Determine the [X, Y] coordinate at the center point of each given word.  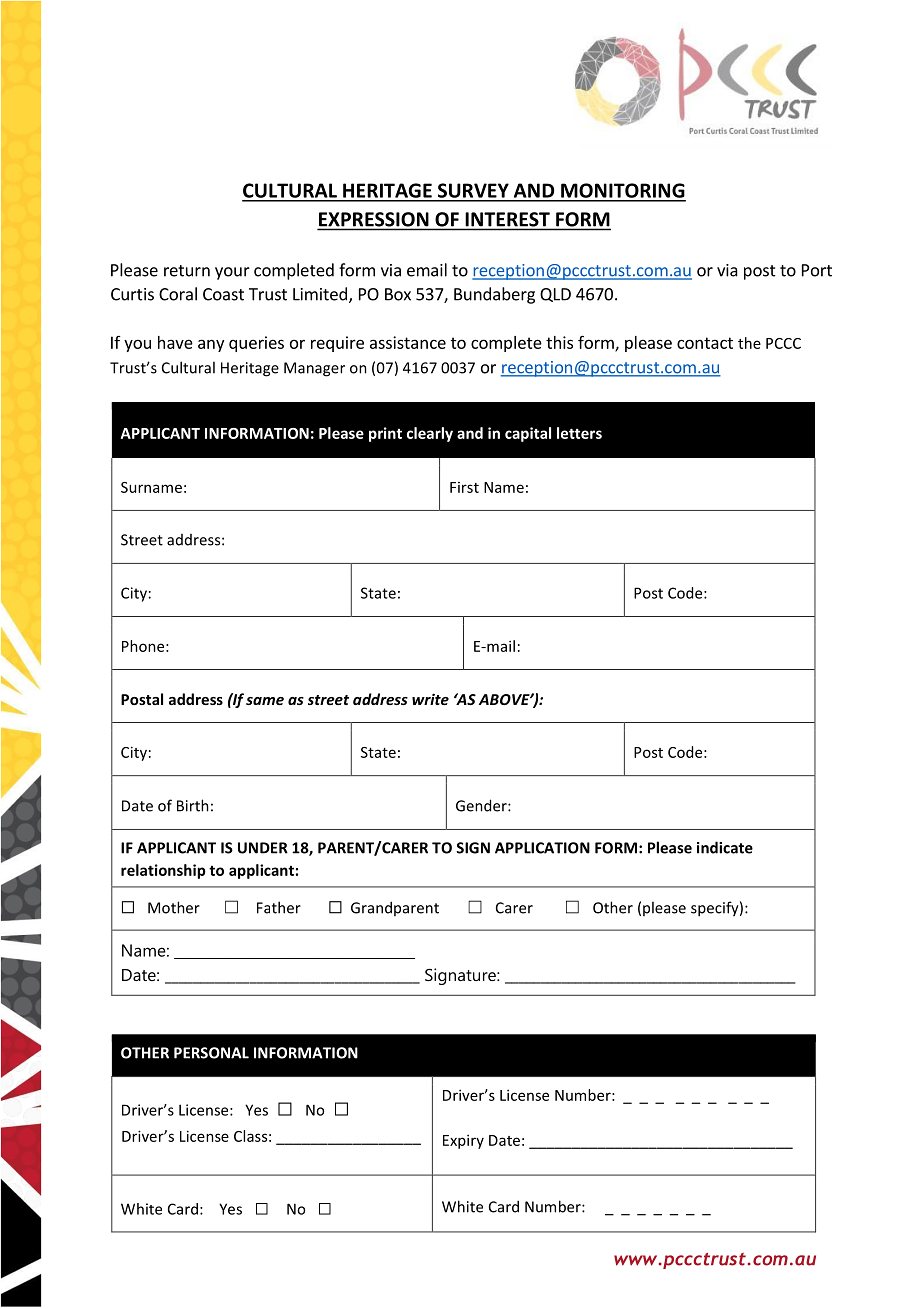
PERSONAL [211, 1053]
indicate [725, 847]
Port [817, 270]
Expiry [463, 1141]
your [232, 273]
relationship [163, 871]
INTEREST [508, 219]
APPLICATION [542, 848]
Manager [314, 369]
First [464, 487]
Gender [482, 805]
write [430, 699]
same [265, 701]
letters [579, 433]
